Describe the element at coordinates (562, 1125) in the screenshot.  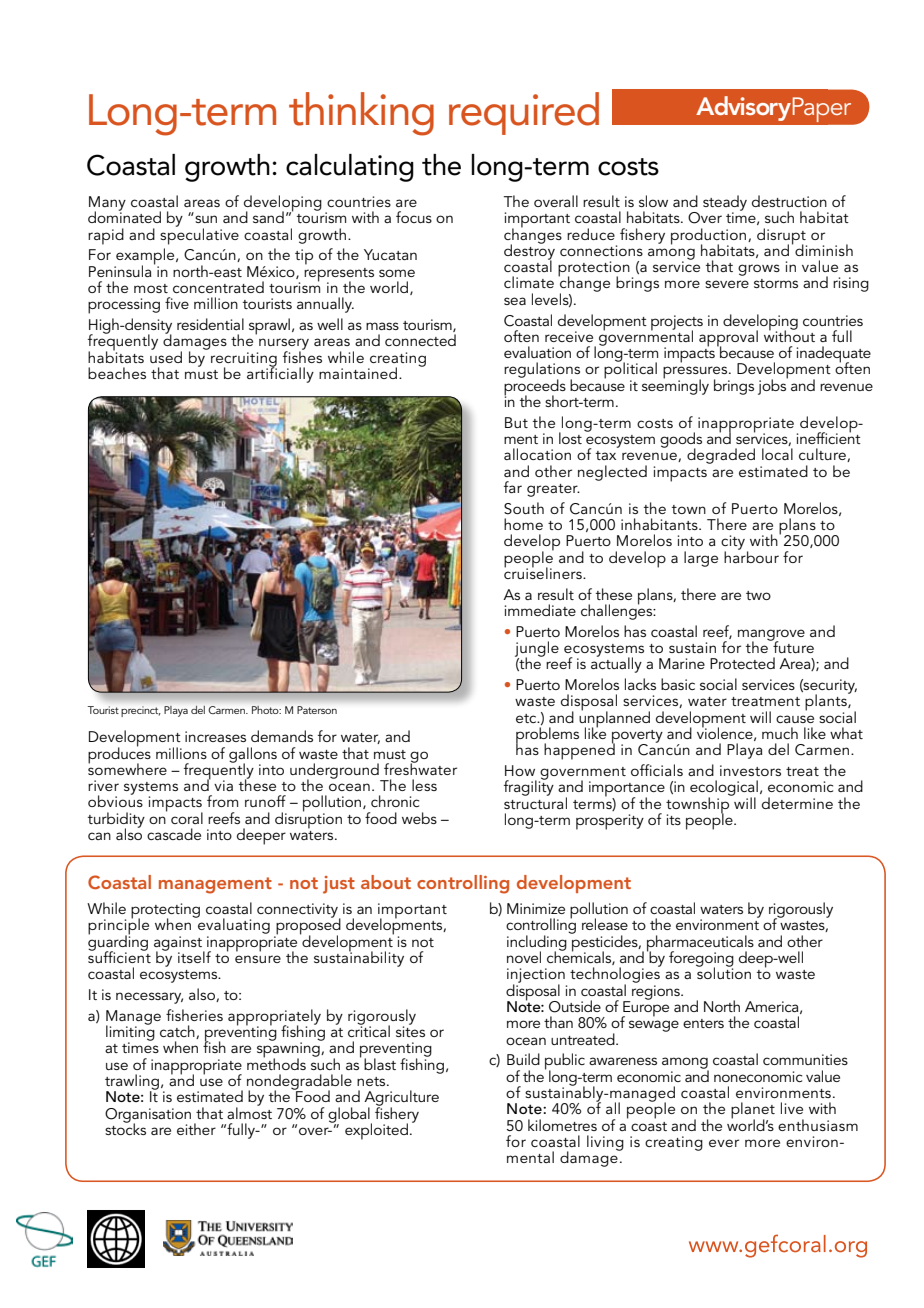
I see `kilometres` at that location.
